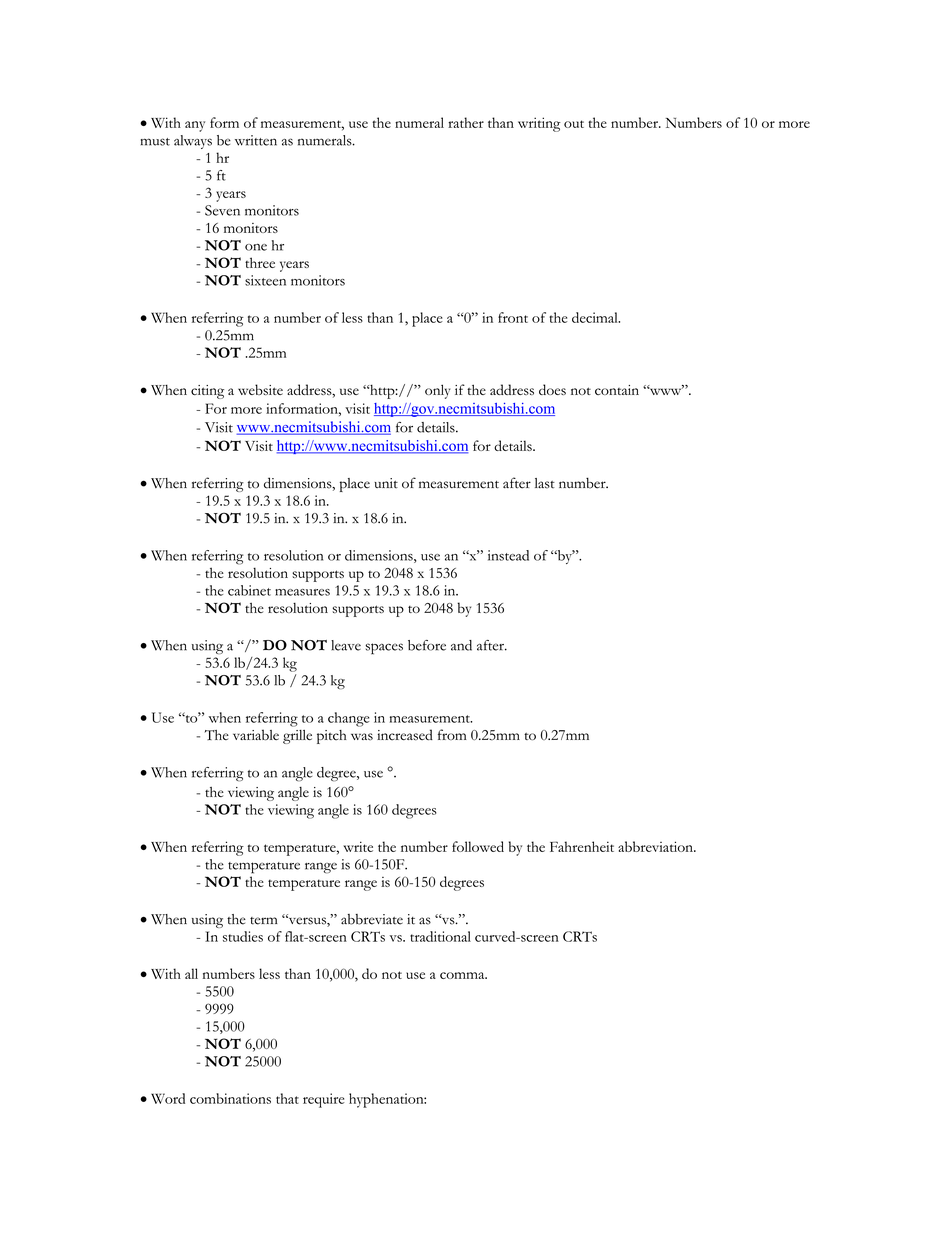 This page has width=952, height=1233. What do you see at coordinates (324, 1100) in the page?
I see `require` at bounding box center [324, 1100].
